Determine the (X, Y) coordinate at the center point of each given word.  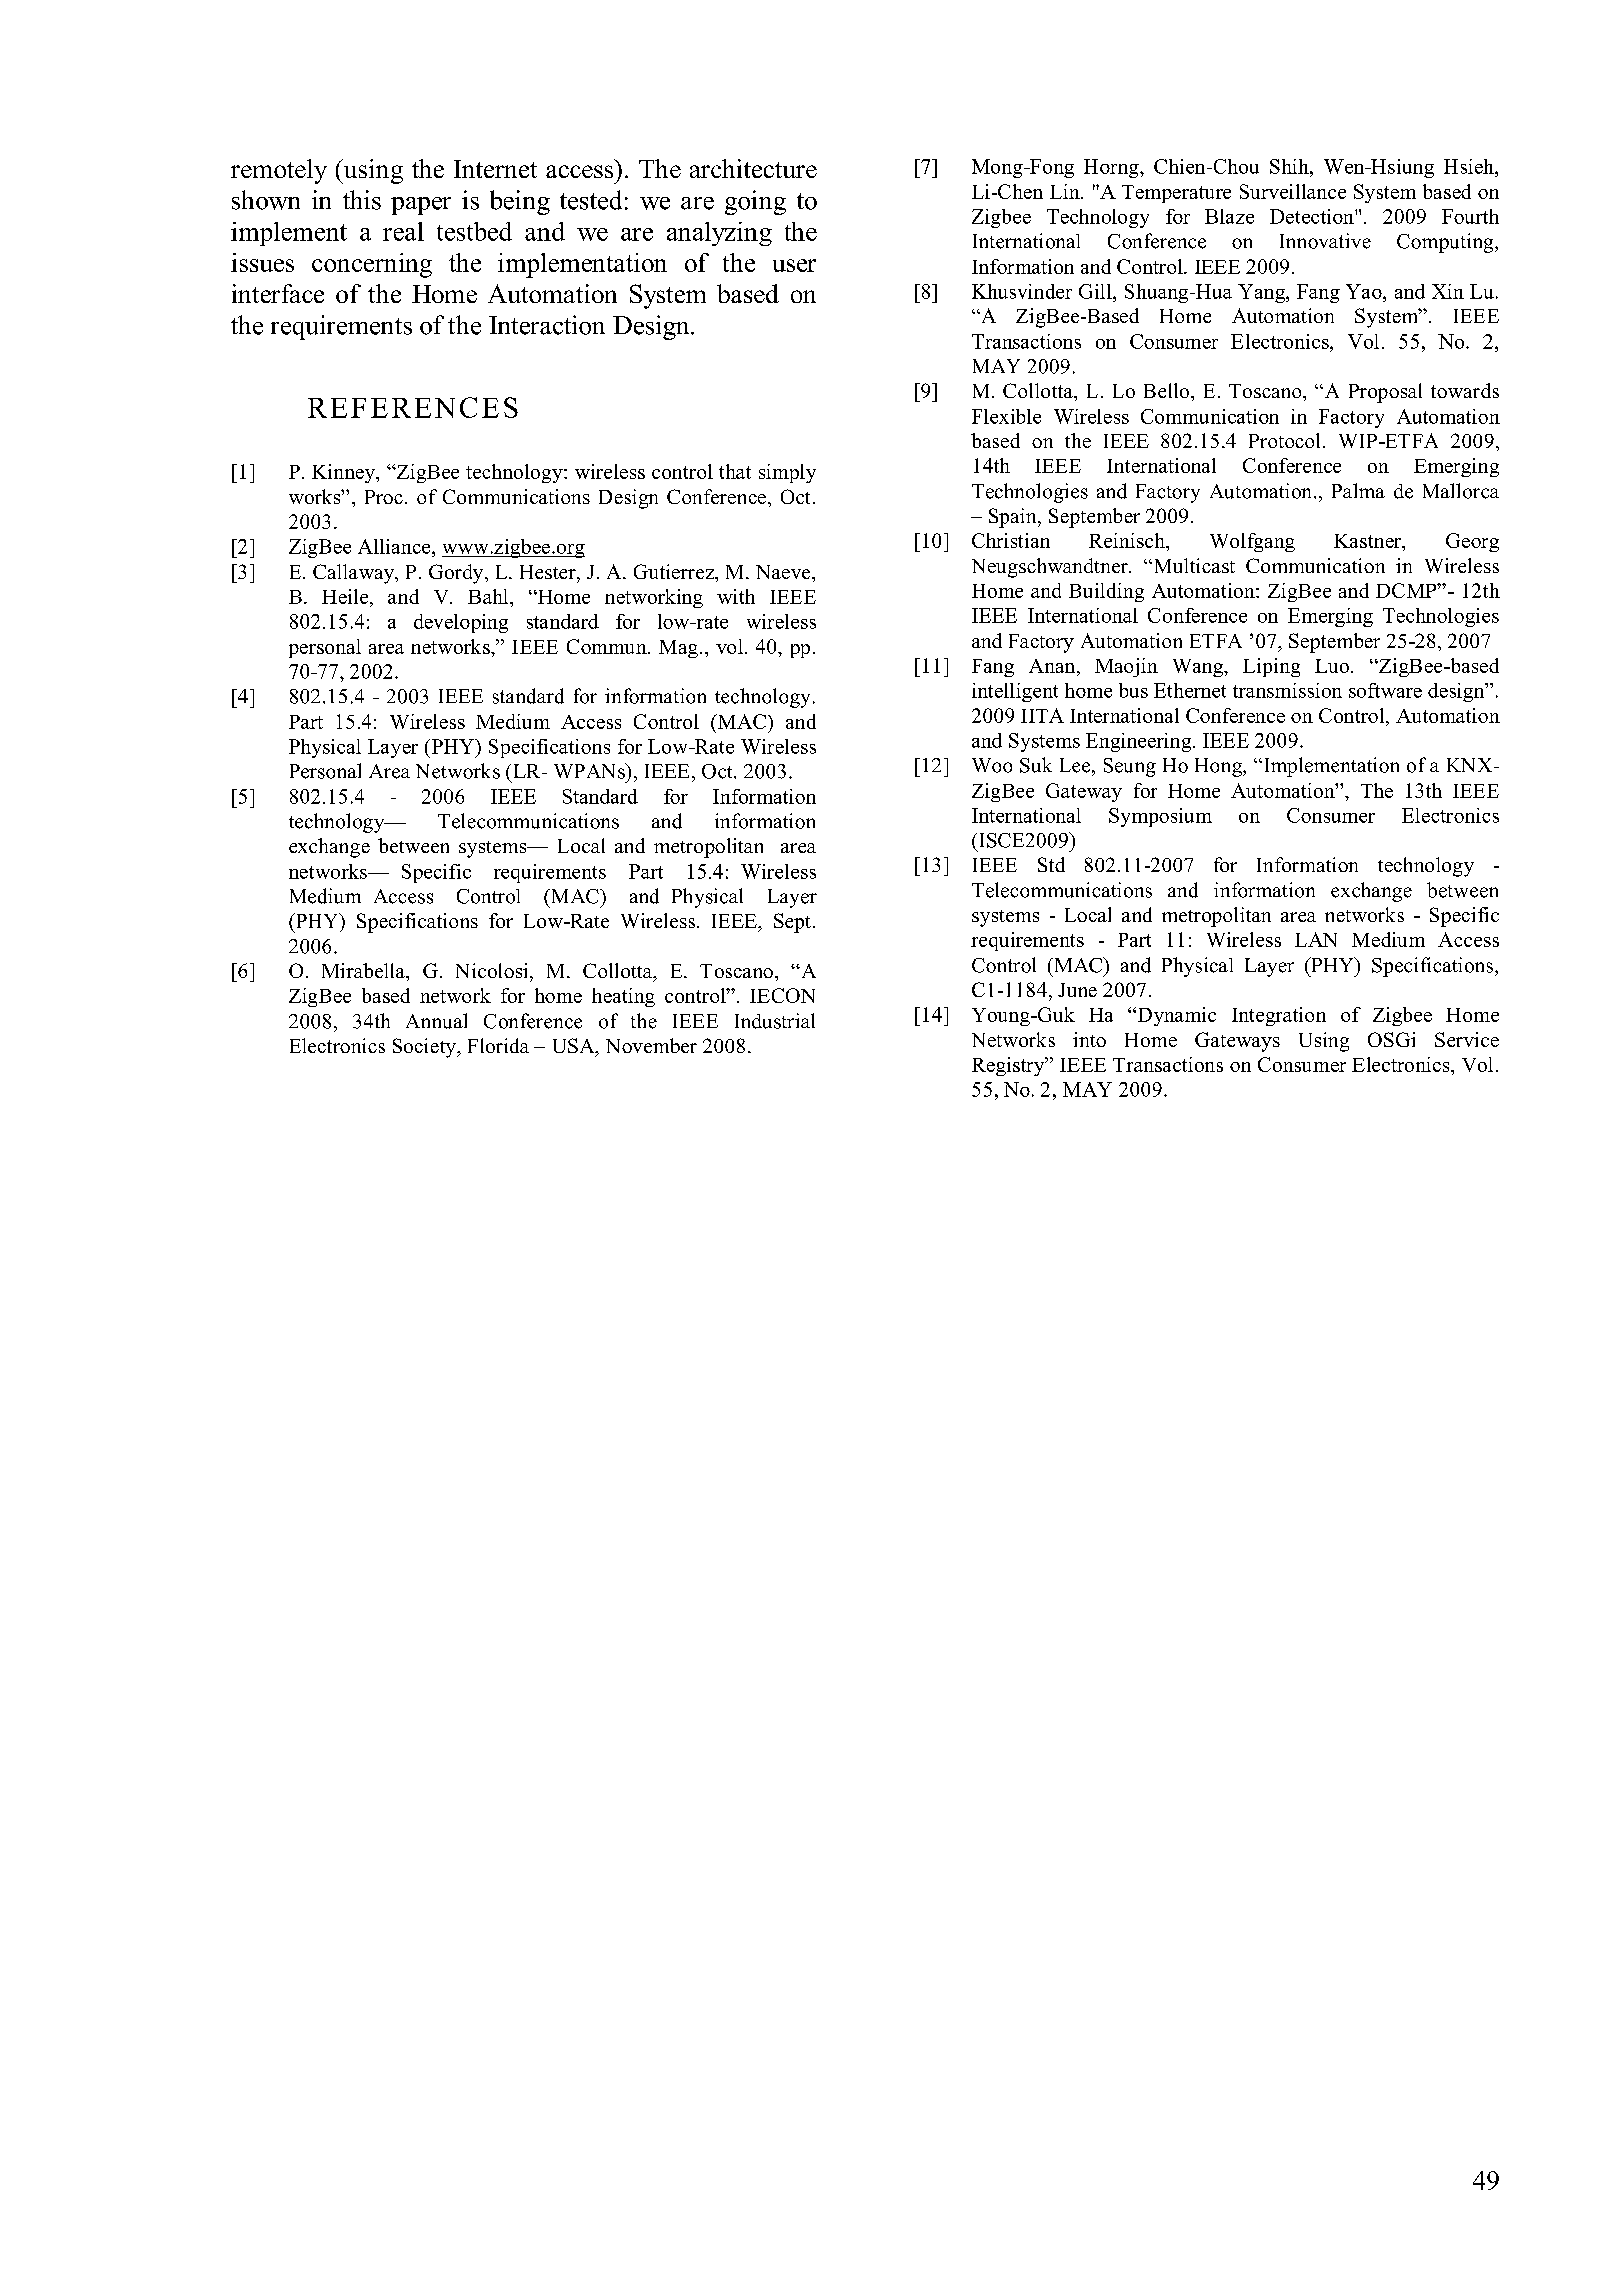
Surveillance (1293, 191)
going (755, 202)
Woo (992, 765)
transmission (1287, 690)
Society (425, 1048)
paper (421, 206)
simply (787, 473)
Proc (384, 497)
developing (461, 623)
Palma (1358, 490)
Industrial (775, 1021)
